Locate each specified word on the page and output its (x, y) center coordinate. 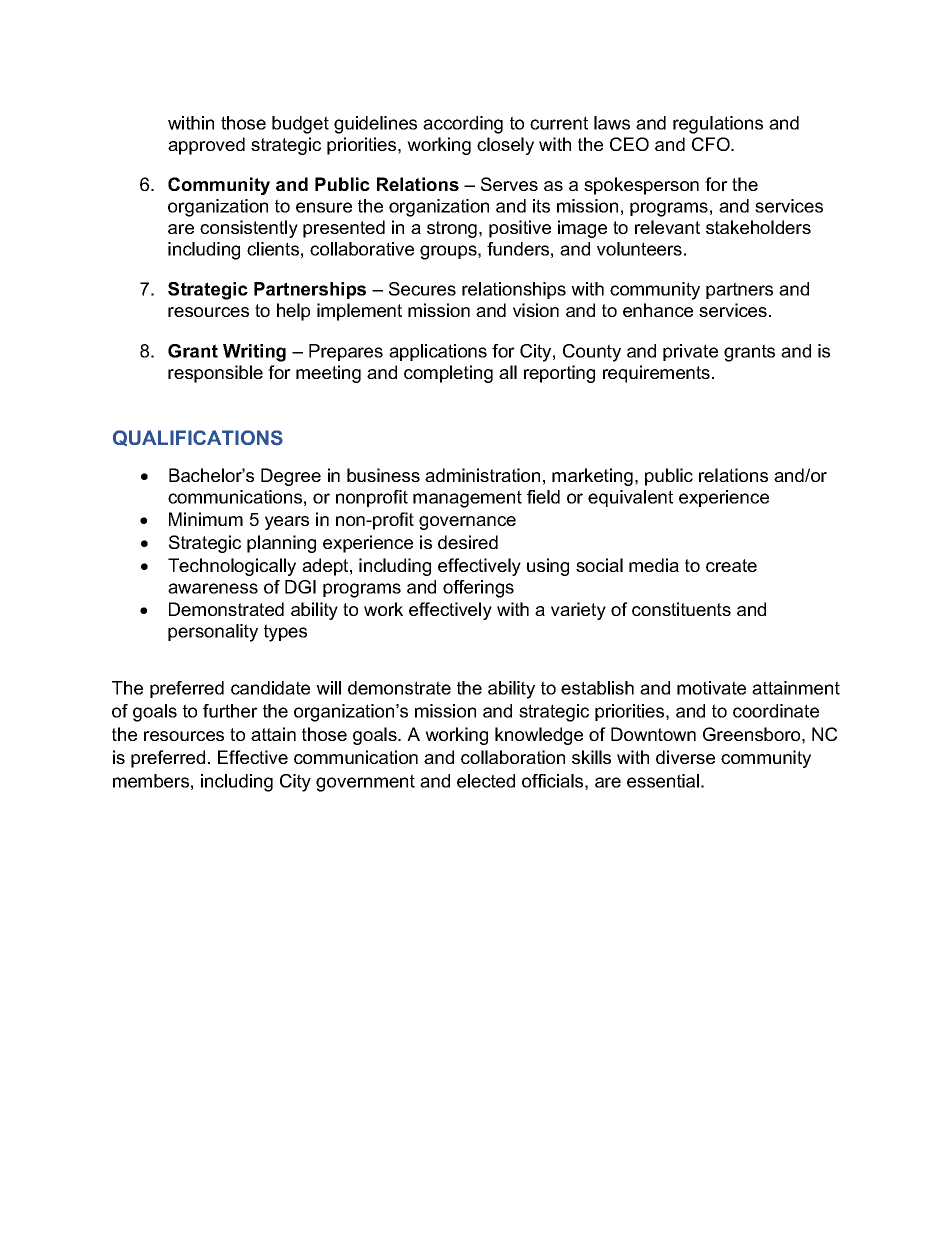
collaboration (513, 757)
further (230, 711)
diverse (685, 757)
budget (300, 125)
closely (505, 146)
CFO (712, 144)
